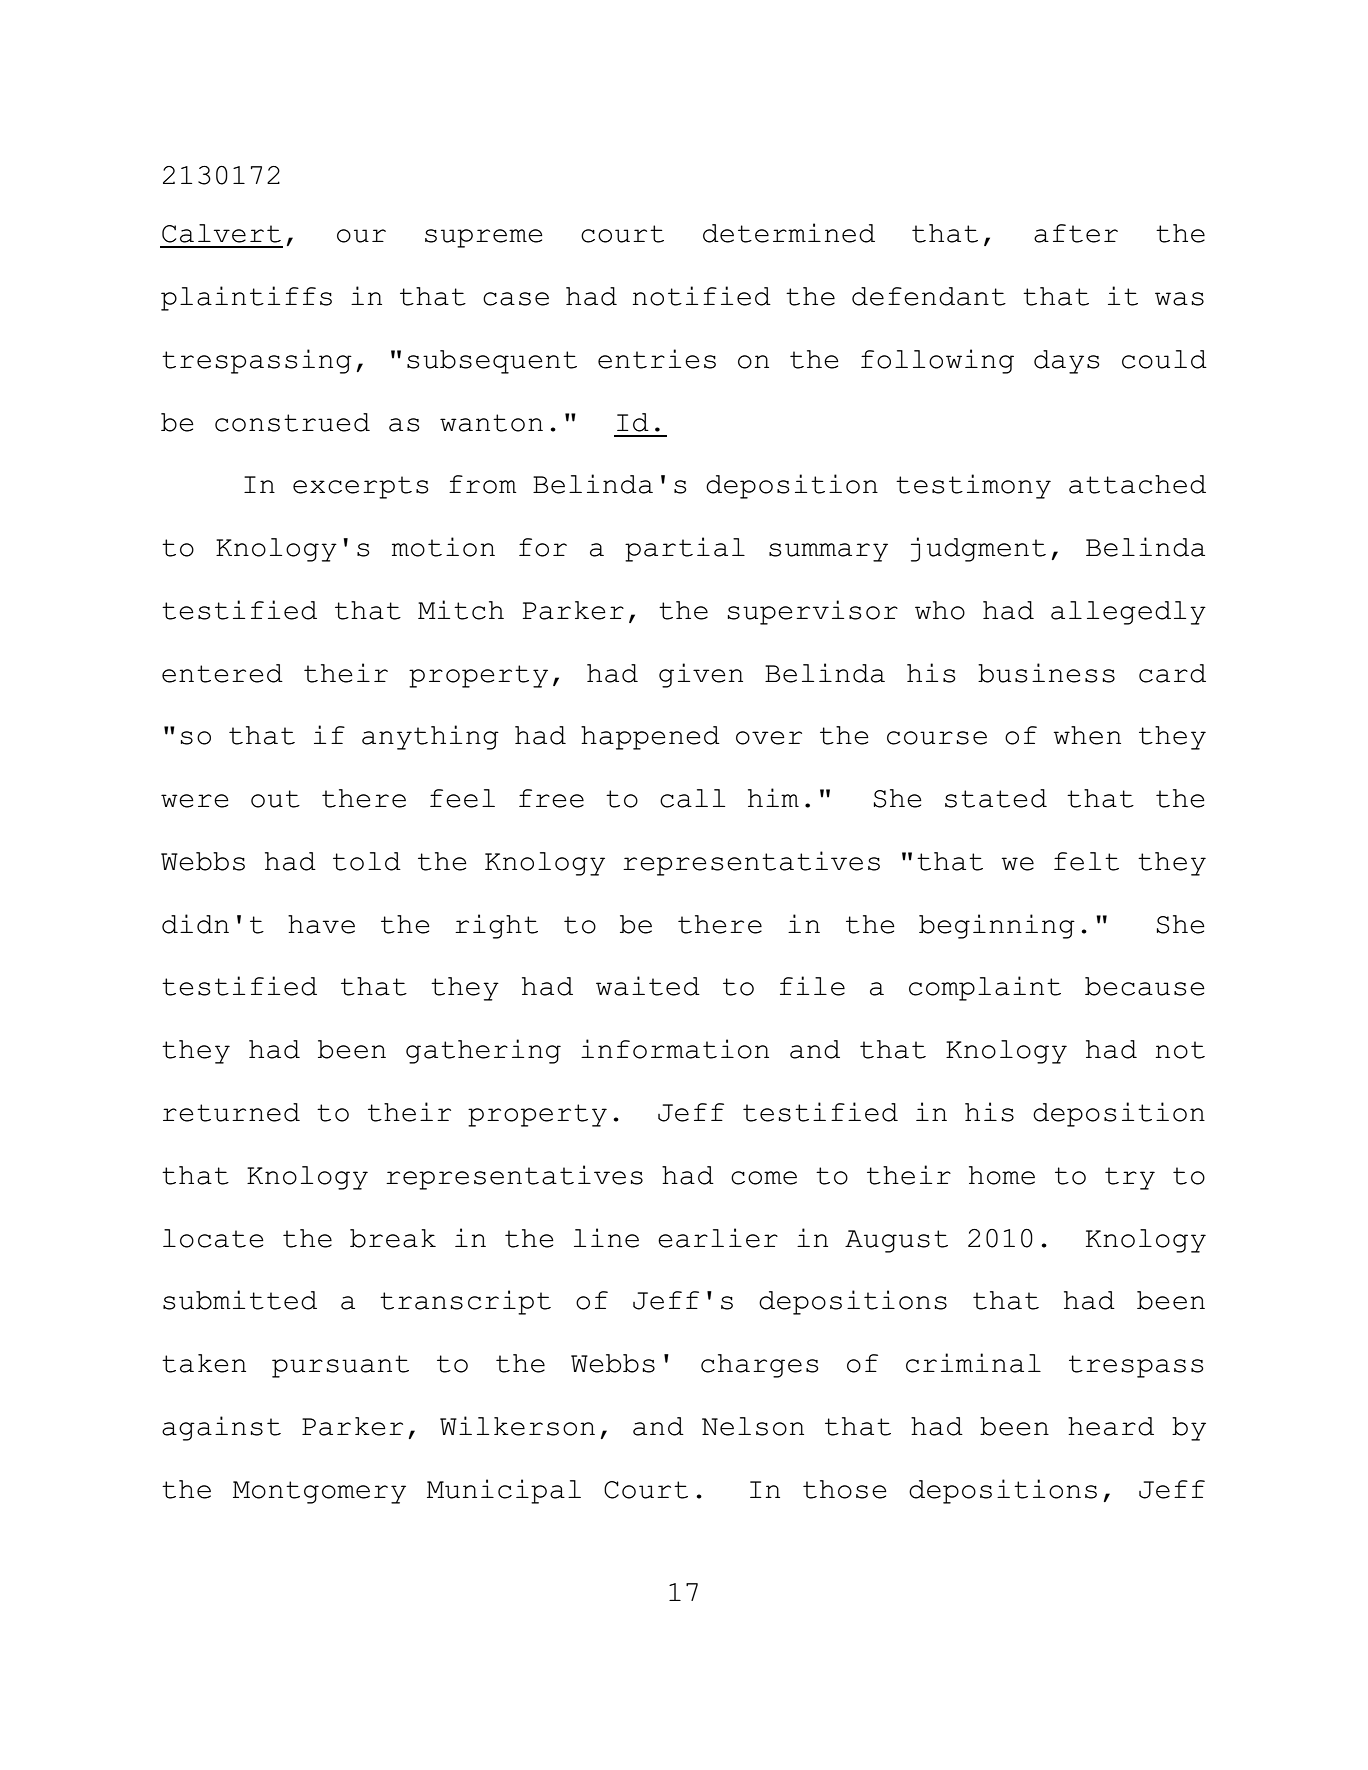 The height and width of the image is (1770, 1368). Describe the element at coordinates (246, 298) in the image. I see `plaintiffs` at that location.
